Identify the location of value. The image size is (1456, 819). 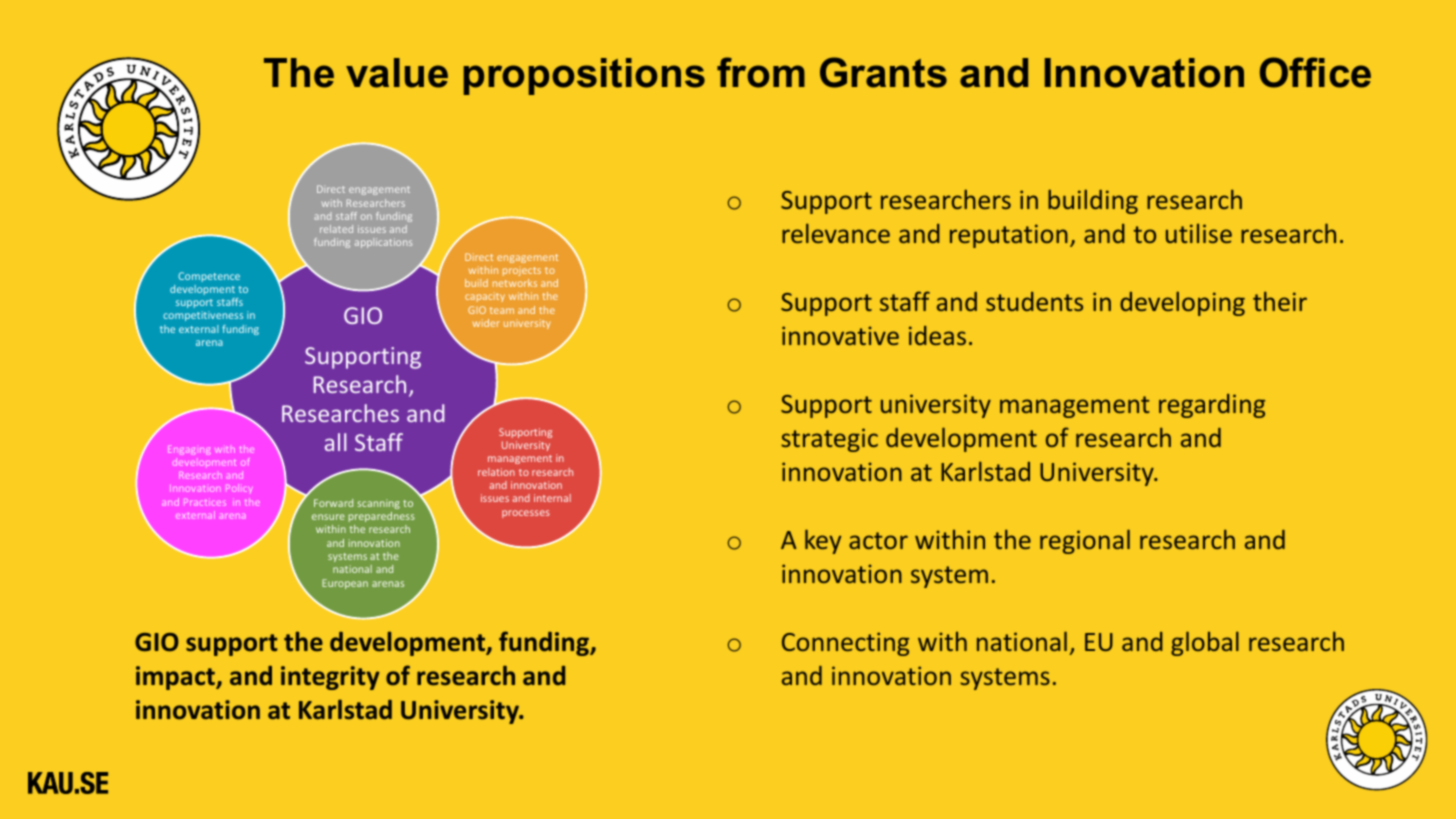
(397, 73).
